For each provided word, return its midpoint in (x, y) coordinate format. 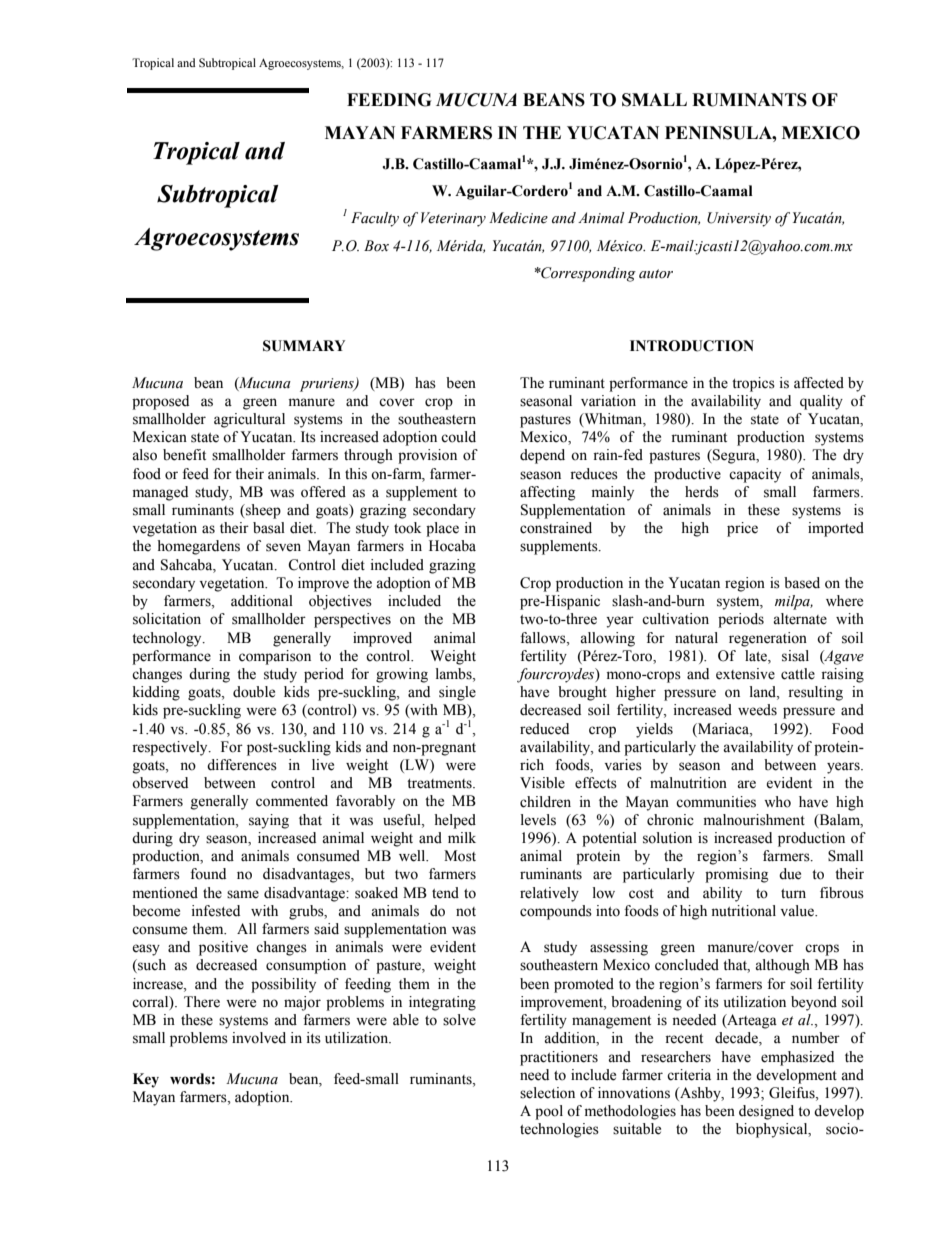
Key (146, 1080)
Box (376, 246)
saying (269, 821)
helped (455, 821)
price (742, 529)
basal (269, 528)
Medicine (518, 218)
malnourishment (754, 820)
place (442, 529)
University (739, 219)
